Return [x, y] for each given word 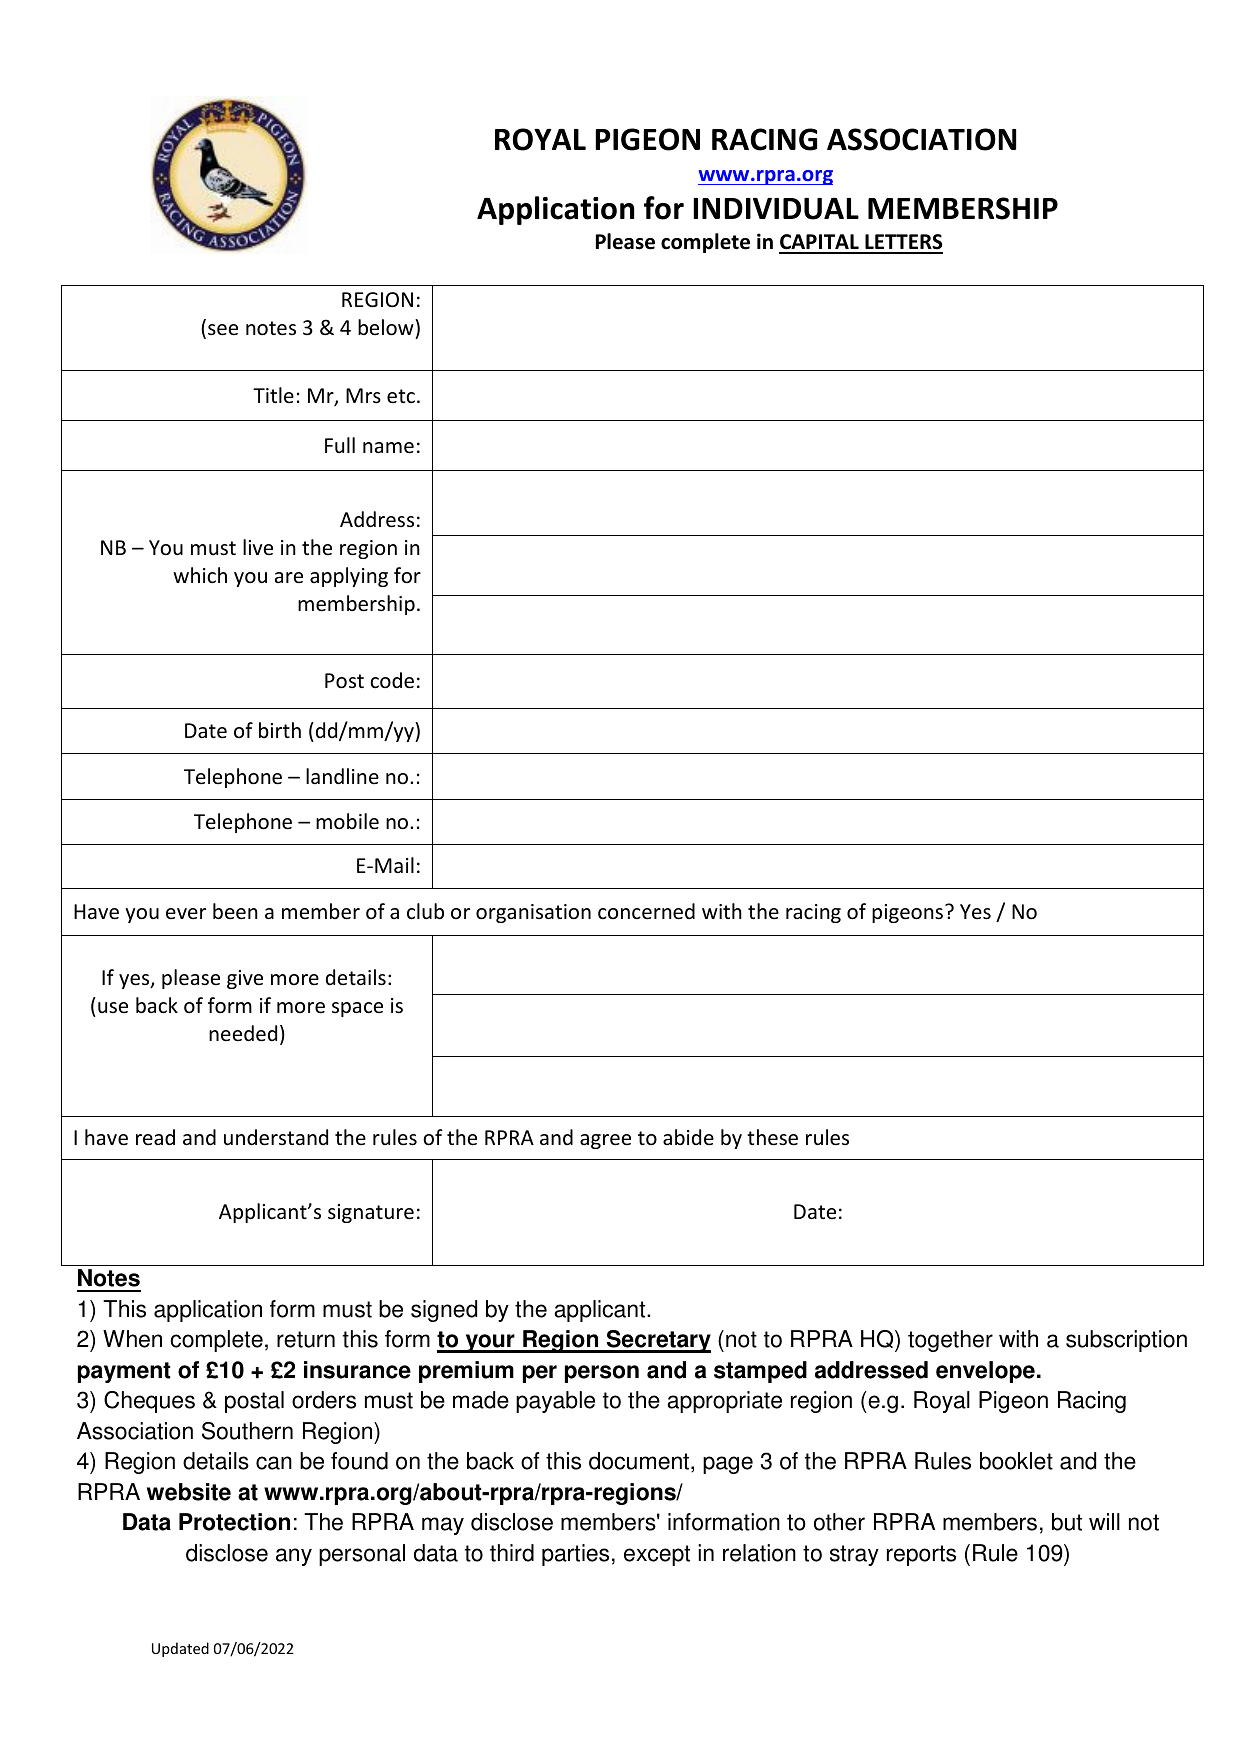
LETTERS [903, 243]
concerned [646, 911]
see [223, 330]
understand [276, 1137]
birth [280, 730]
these [772, 1137]
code [392, 680]
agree [605, 1141]
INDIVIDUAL [776, 209]
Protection [234, 1522]
